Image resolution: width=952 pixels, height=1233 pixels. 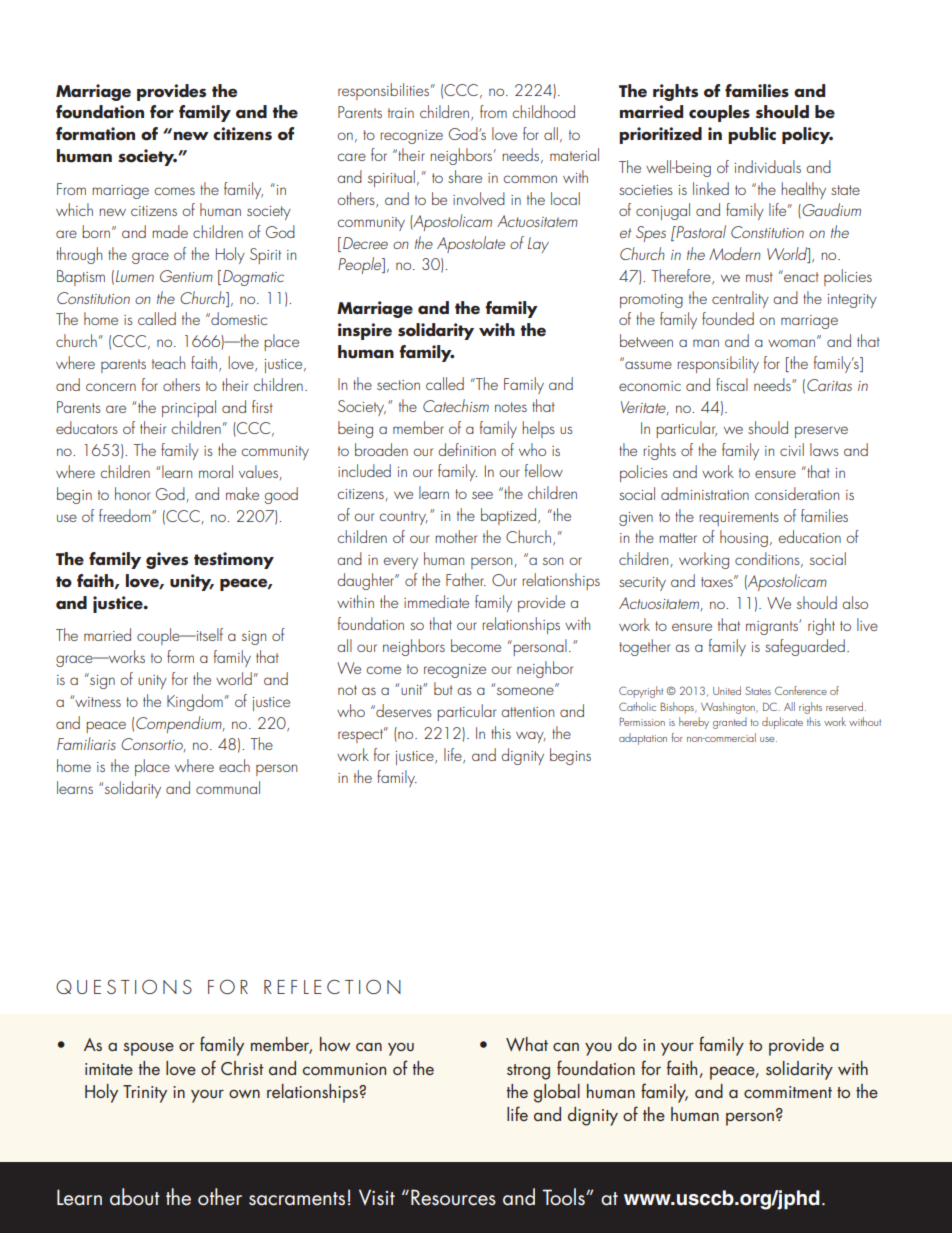 I want to click on Compendium, so click(x=180, y=724).
